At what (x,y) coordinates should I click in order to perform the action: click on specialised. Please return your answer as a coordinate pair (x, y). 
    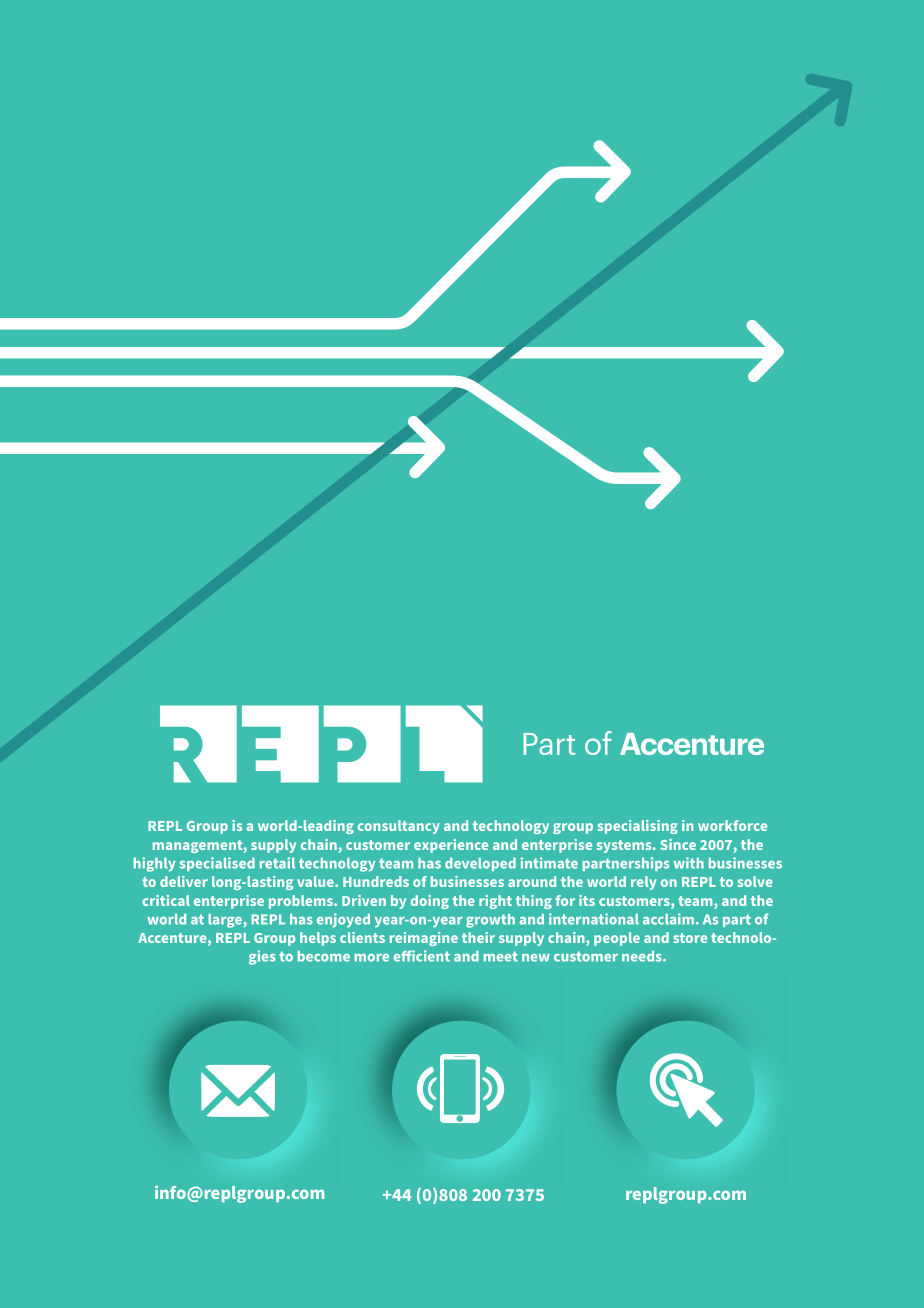
    Looking at the image, I should click on (217, 864).
